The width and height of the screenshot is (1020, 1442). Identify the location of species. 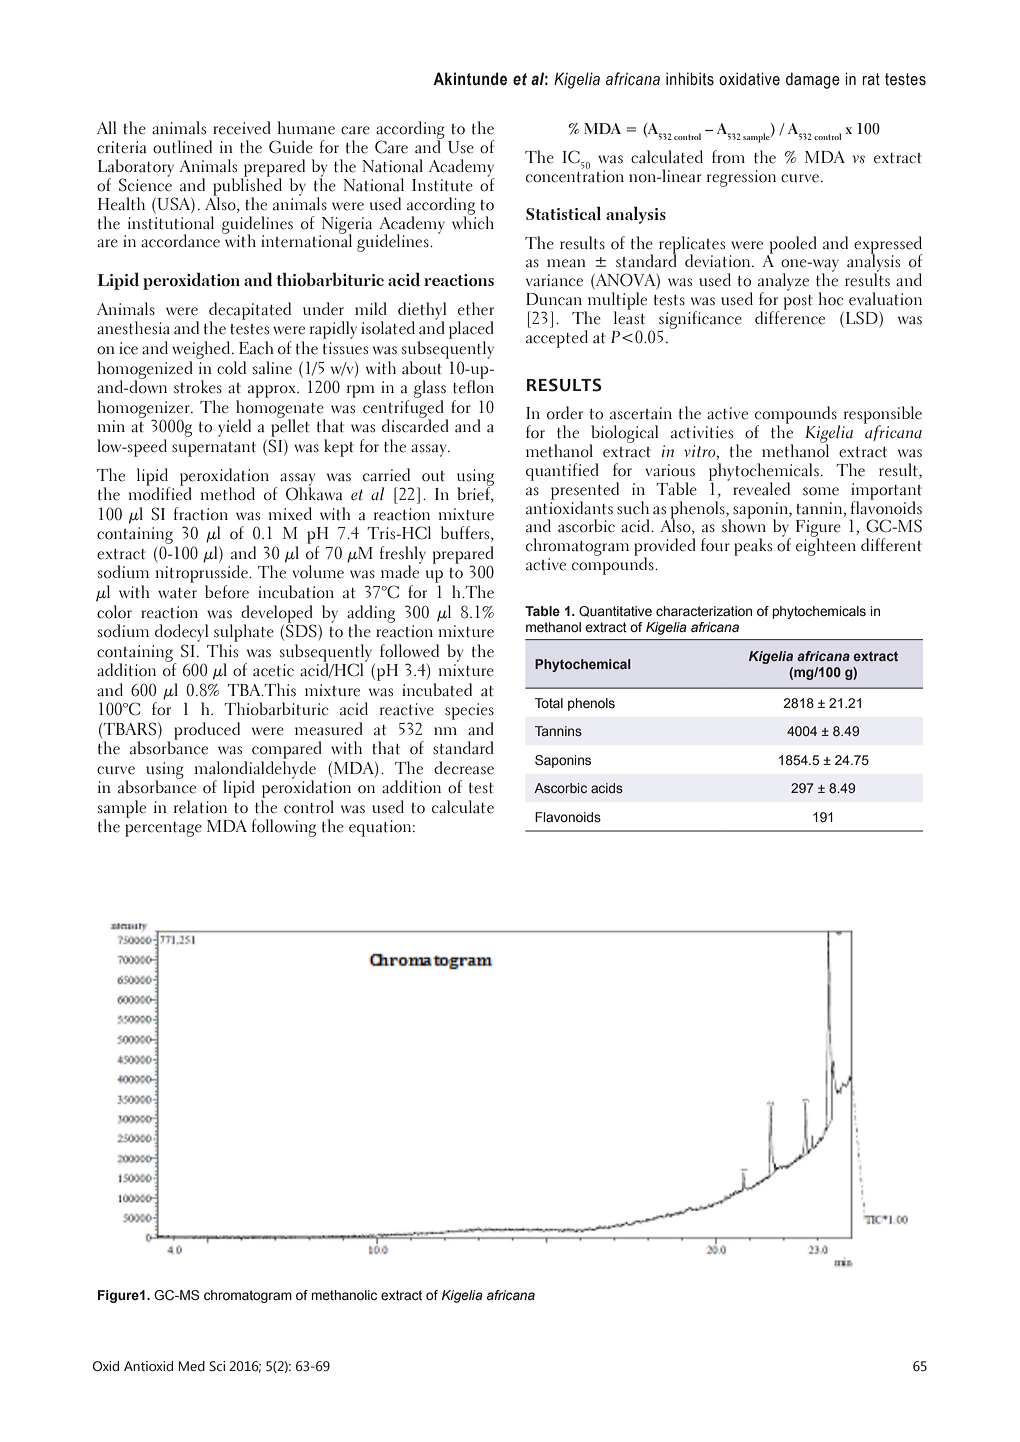
(469, 711).
